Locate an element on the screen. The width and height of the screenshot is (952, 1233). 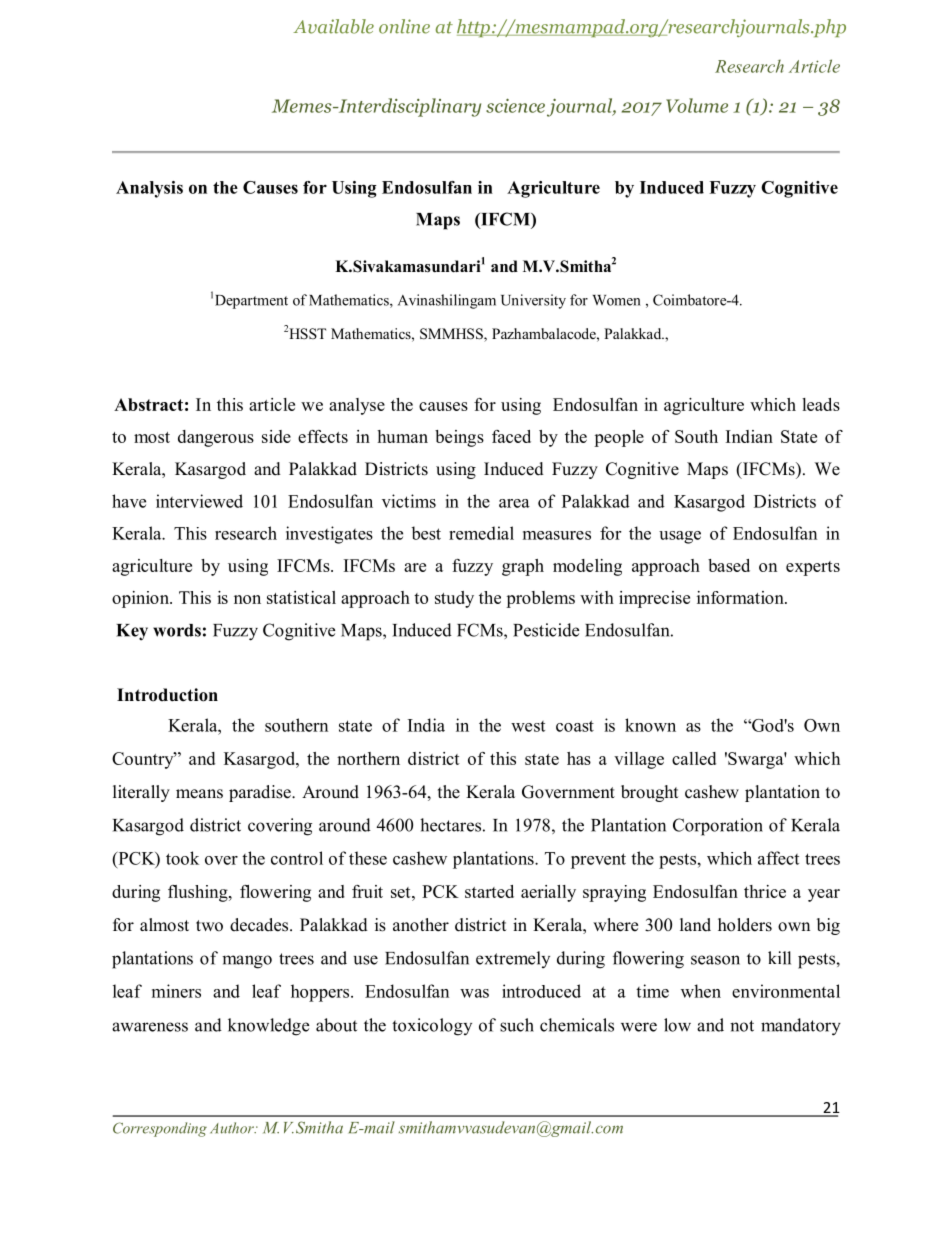
Author is located at coordinates (233, 1128).
